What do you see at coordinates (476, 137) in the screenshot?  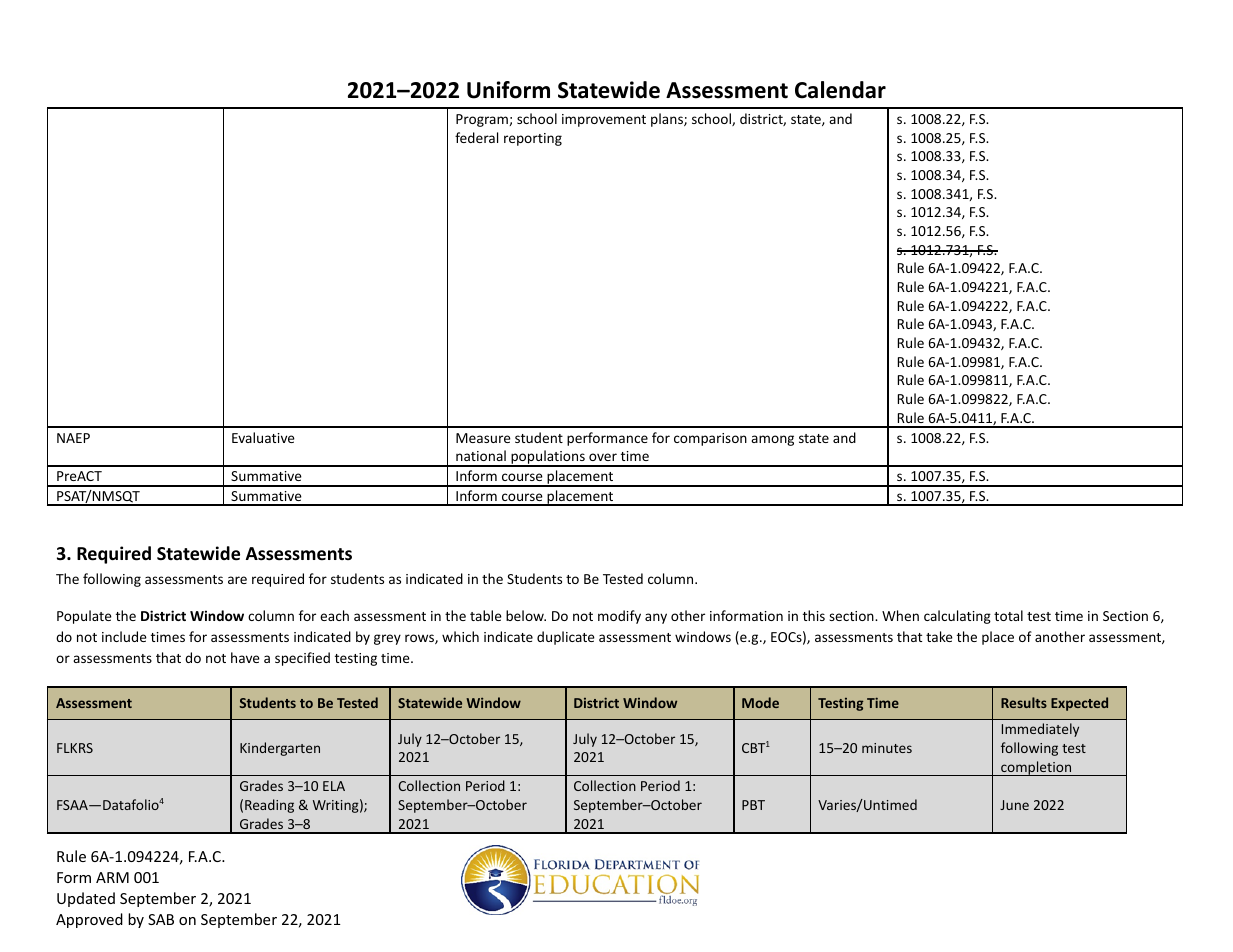 I see `federal` at bounding box center [476, 137].
